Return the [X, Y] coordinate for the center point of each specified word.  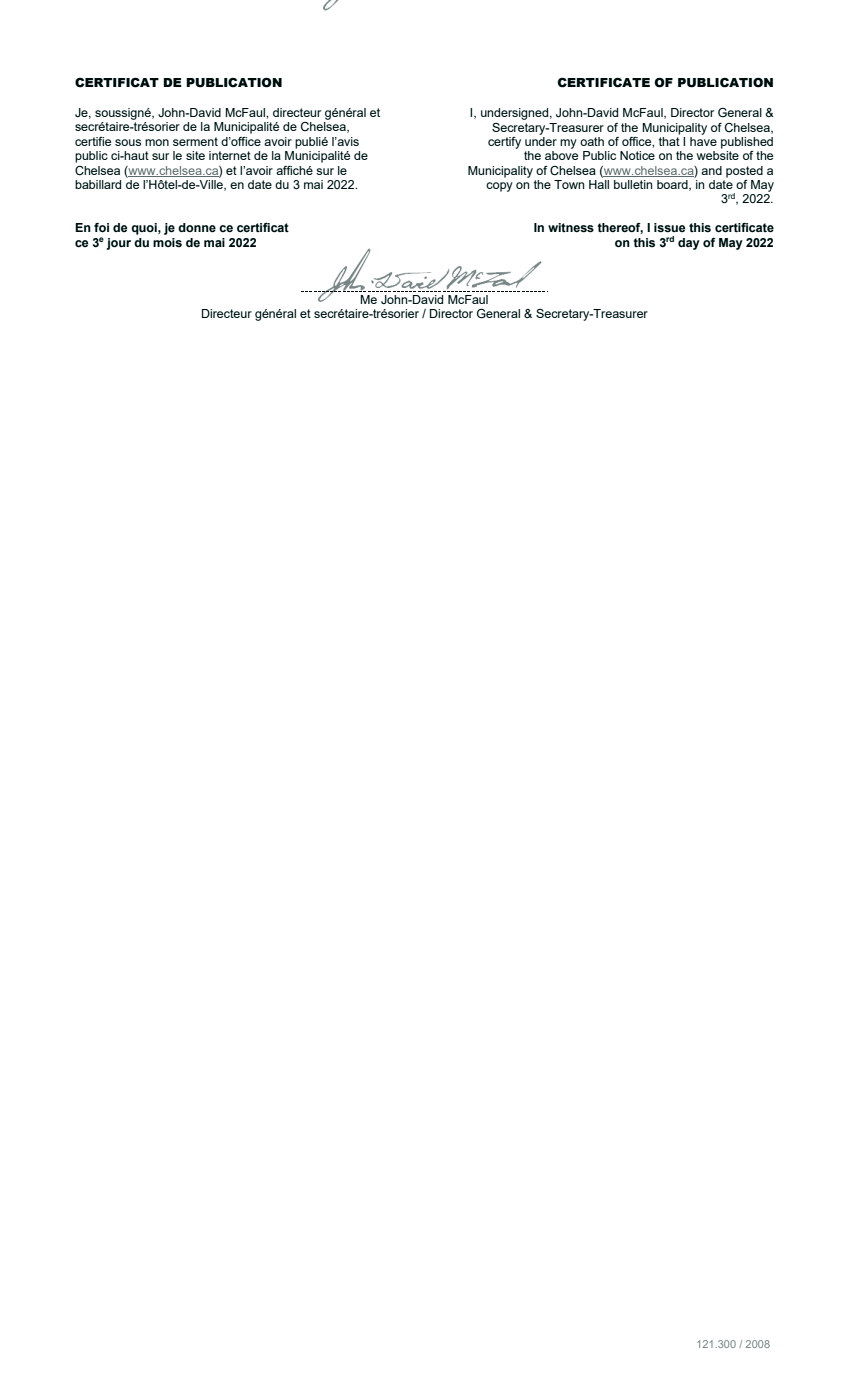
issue [669, 228]
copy [499, 187]
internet [230, 155]
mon [157, 142]
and [711, 170]
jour [119, 244]
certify [504, 143]
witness [571, 228]
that [669, 140]
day [689, 244]
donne [197, 228]
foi [101, 228]
